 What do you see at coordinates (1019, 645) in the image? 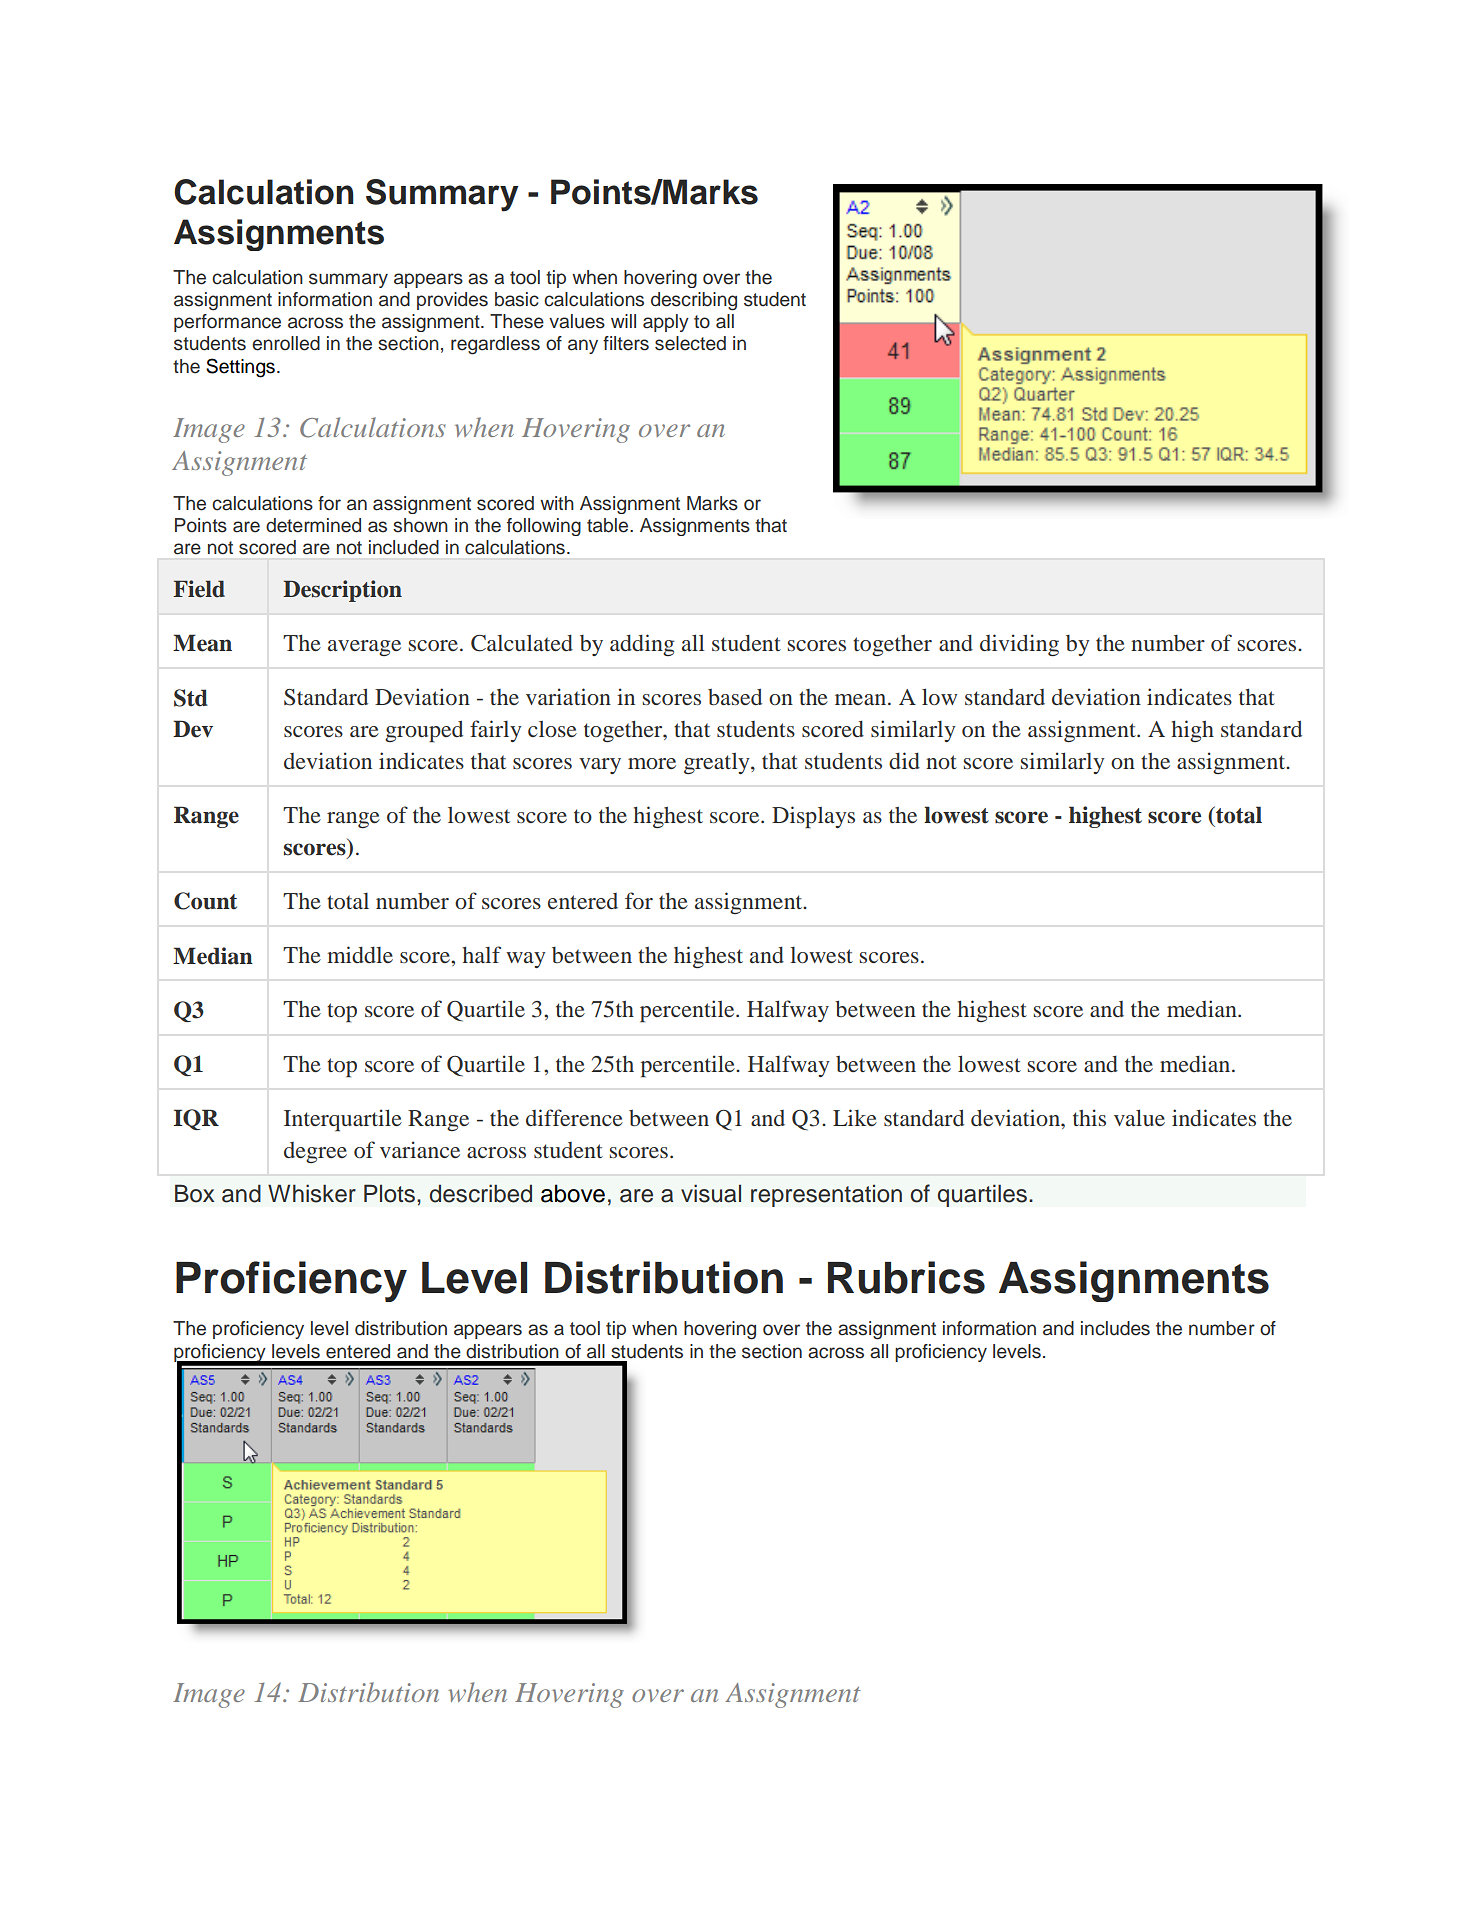
I see `dividing` at bounding box center [1019, 645].
